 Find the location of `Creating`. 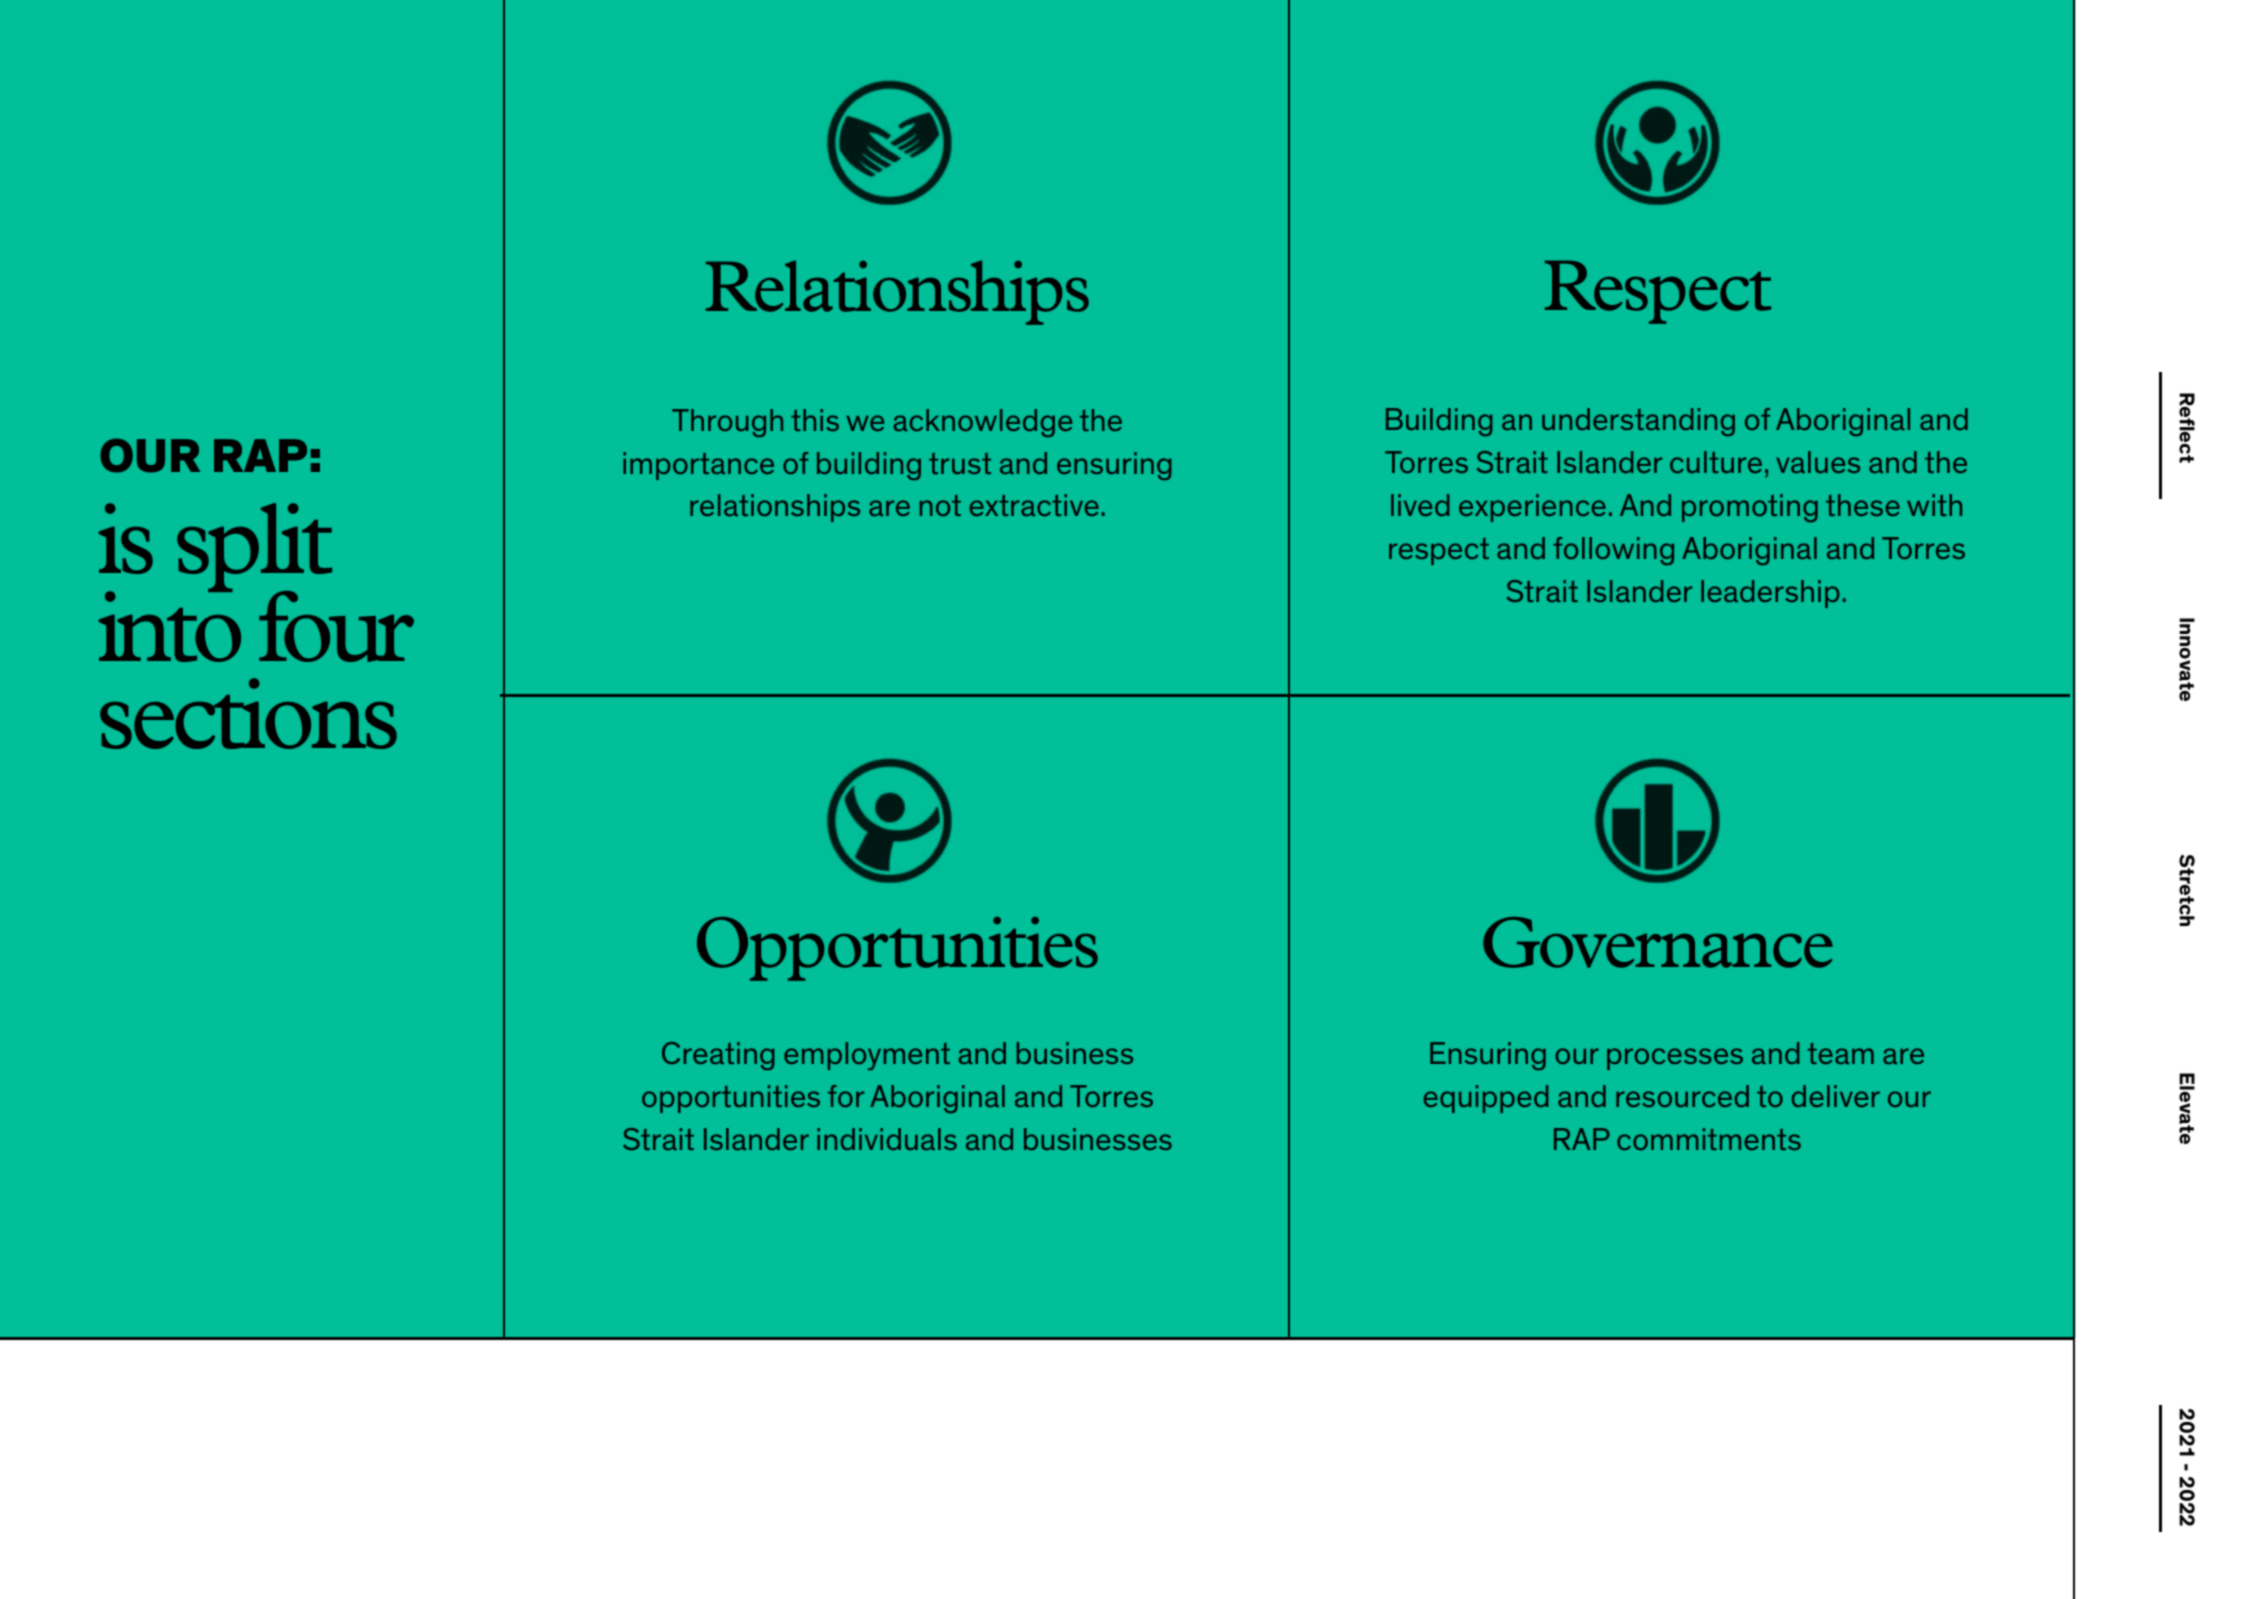

Creating is located at coordinates (718, 1056).
